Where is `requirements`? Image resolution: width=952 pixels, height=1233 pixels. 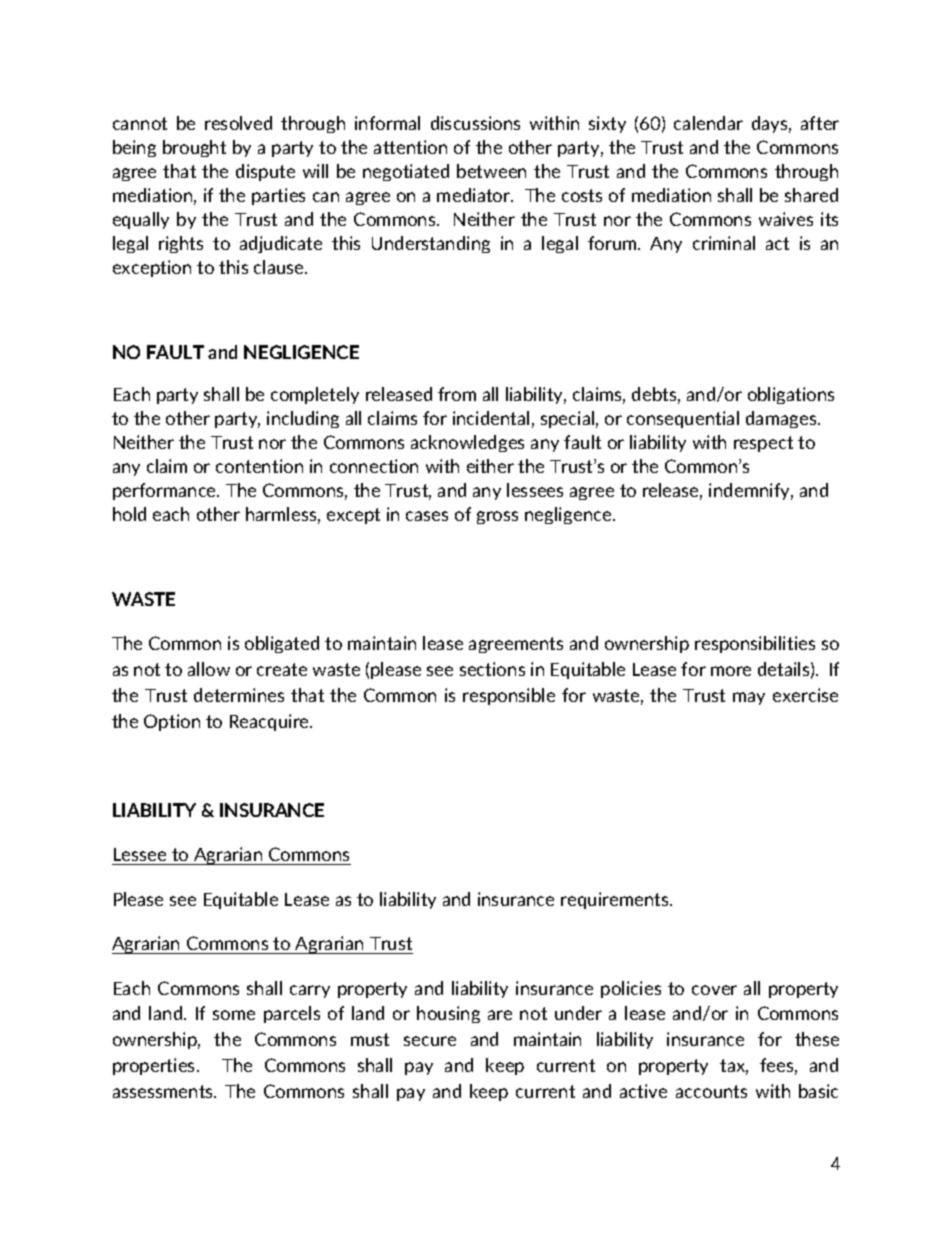 requirements is located at coordinates (616, 900).
